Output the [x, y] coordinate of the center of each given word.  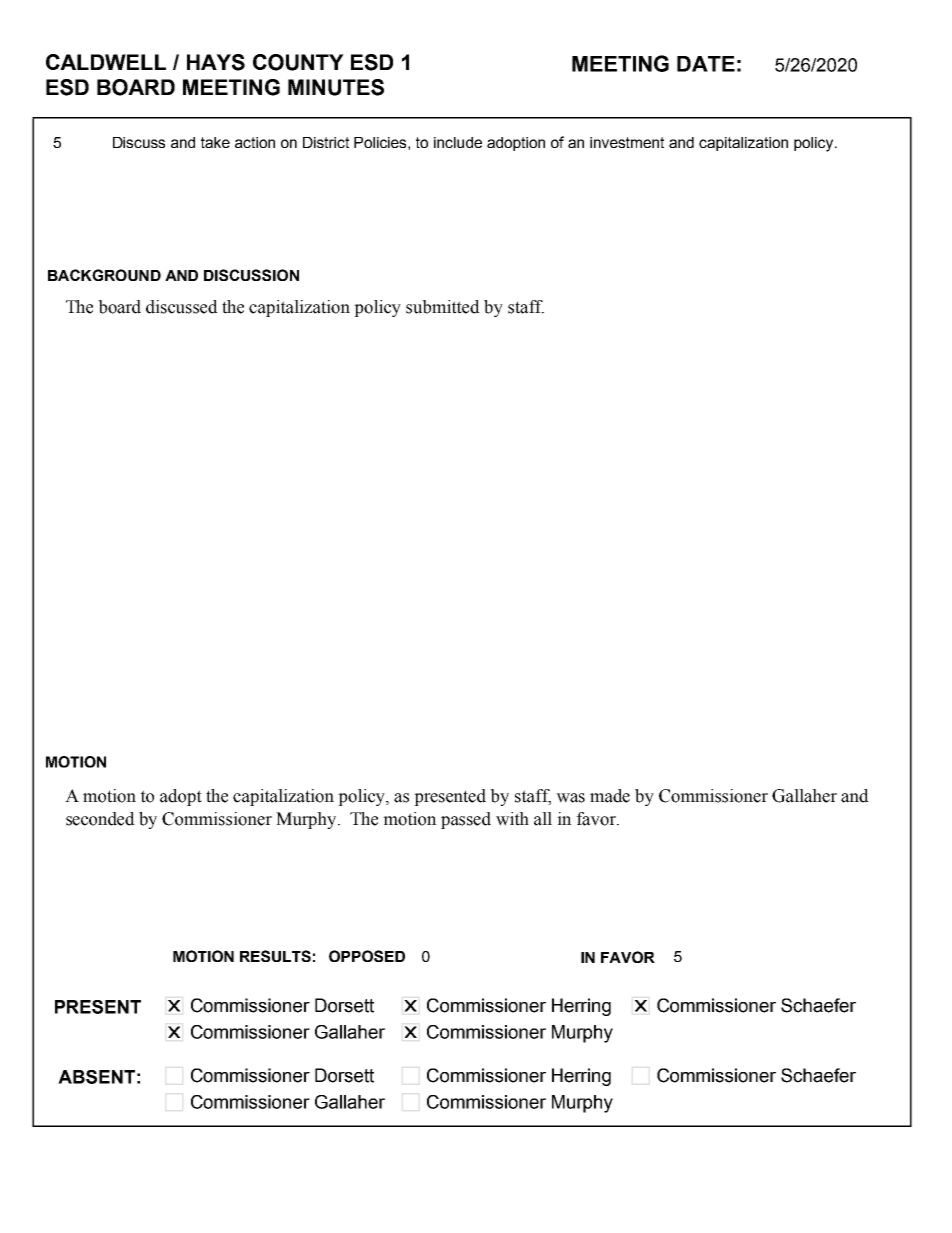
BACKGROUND [104, 275]
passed [466, 820]
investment [627, 142]
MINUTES [336, 87]
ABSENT [96, 1077]
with [512, 819]
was [570, 798]
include [458, 142]
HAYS [216, 62]
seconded [100, 819]
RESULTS [275, 956]
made [610, 796]
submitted [443, 307]
